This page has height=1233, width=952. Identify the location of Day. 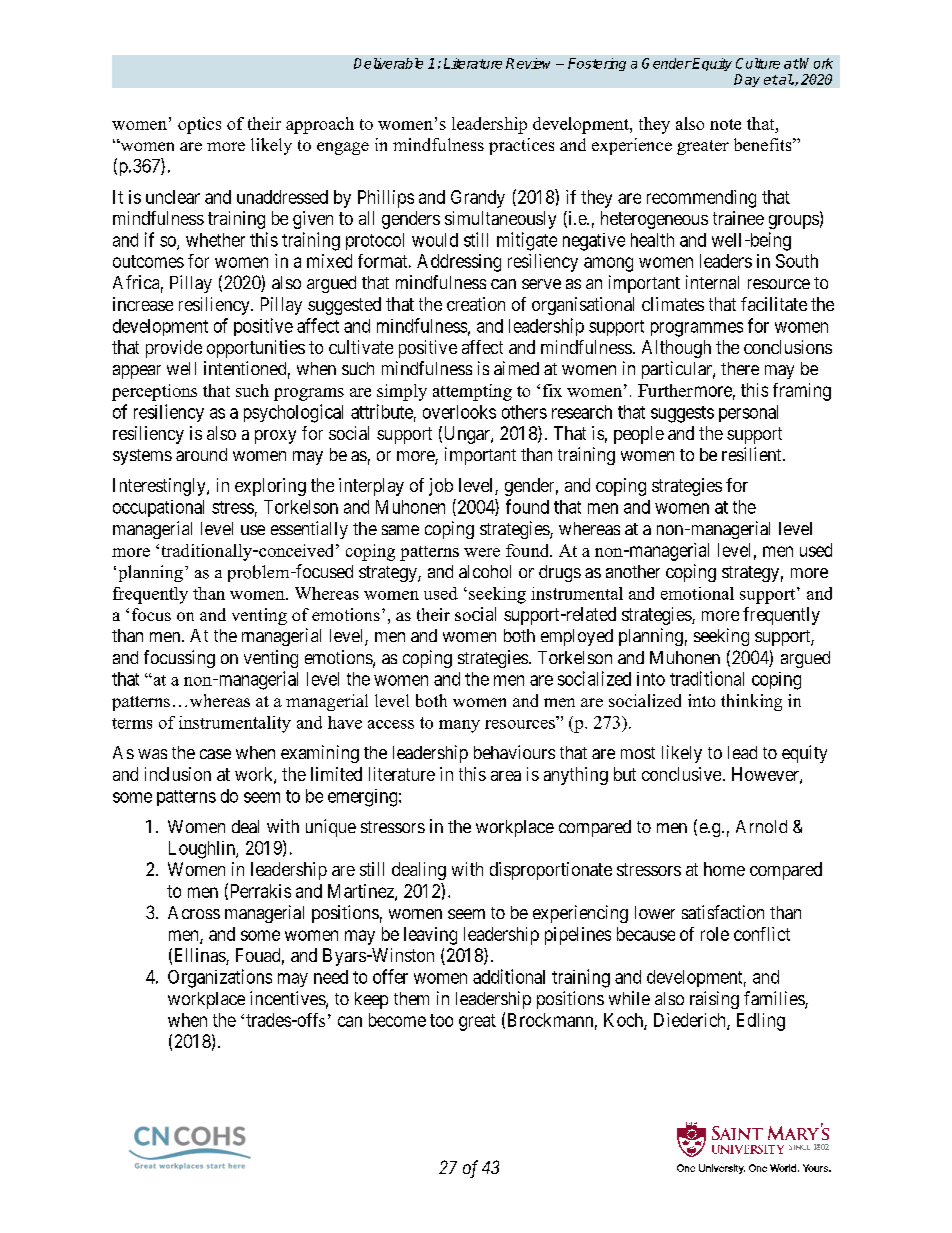
(747, 80).
